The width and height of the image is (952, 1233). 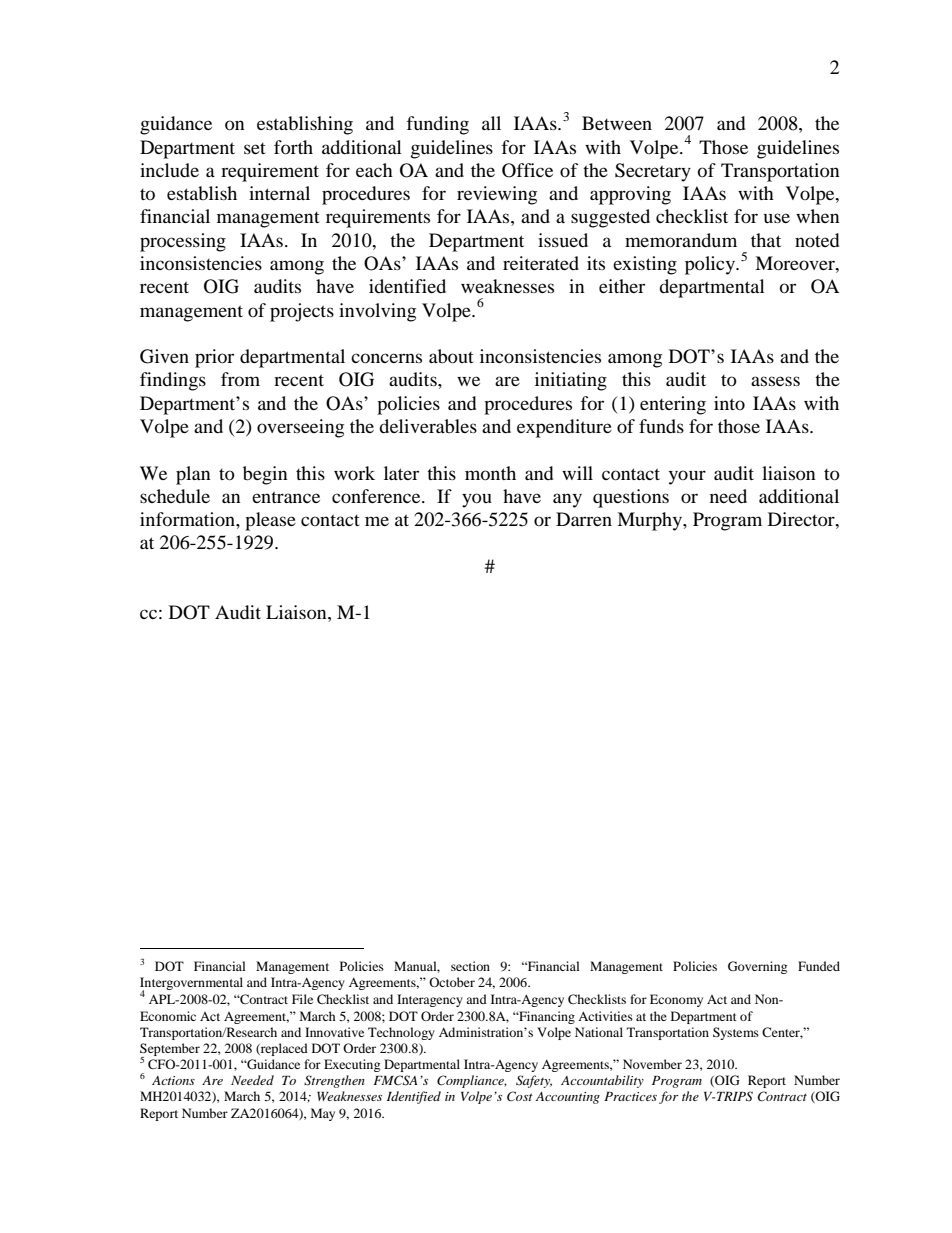 What do you see at coordinates (491, 123) in the image?
I see `all` at bounding box center [491, 123].
